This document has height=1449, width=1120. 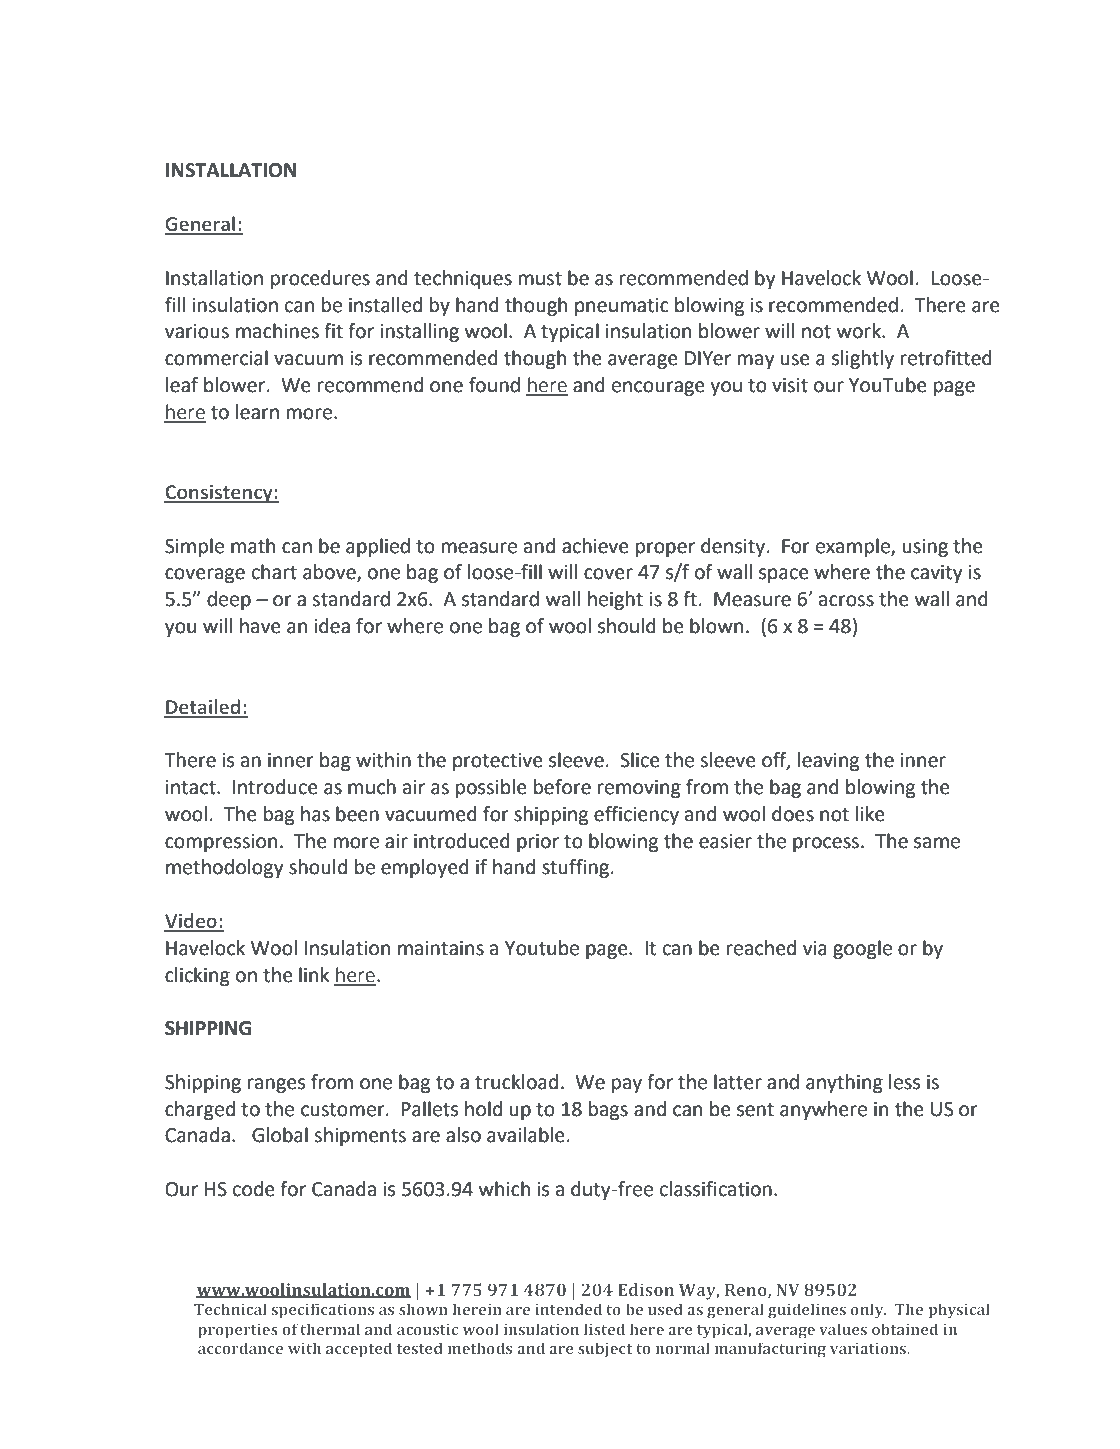 What do you see at coordinates (441, 948) in the document?
I see `maintains` at bounding box center [441, 948].
